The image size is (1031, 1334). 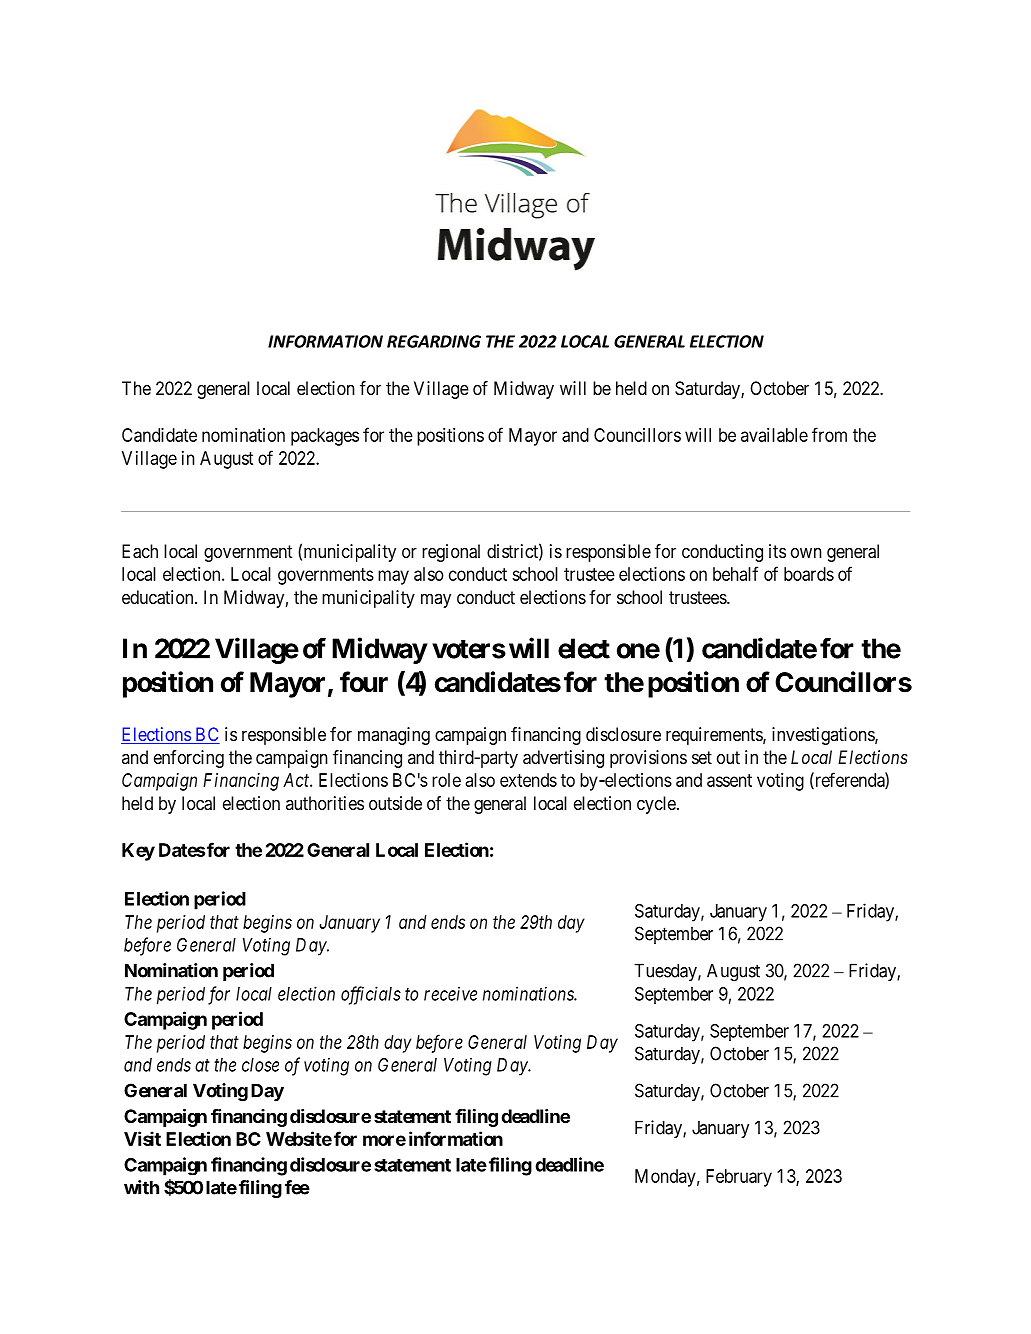 What do you see at coordinates (325, 437) in the page?
I see `packages` at bounding box center [325, 437].
